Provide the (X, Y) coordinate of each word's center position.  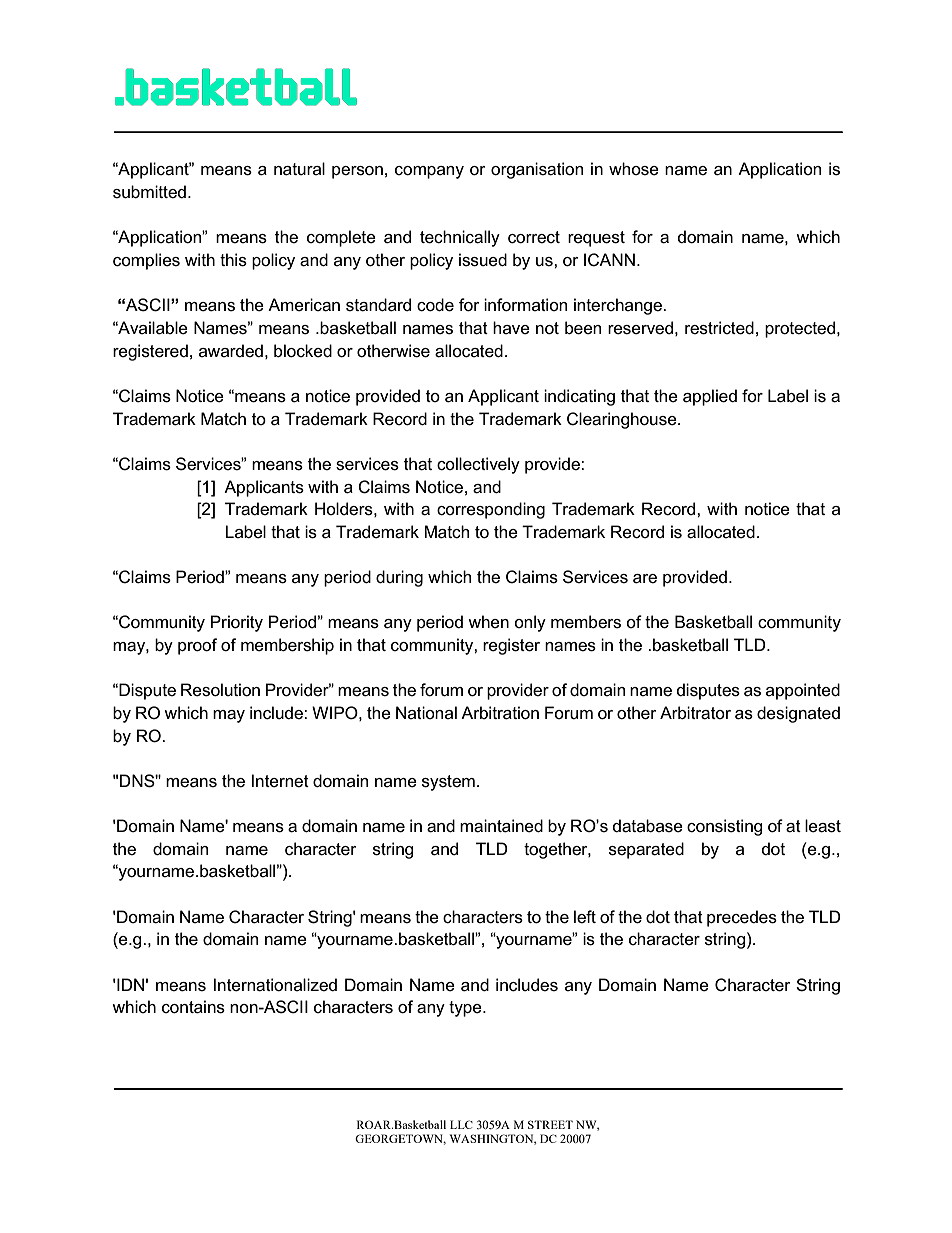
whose (634, 169)
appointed (803, 691)
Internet (280, 781)
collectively (478, 465)
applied (710, 397)
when (488, 622)
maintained (501, 826)
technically (460, 238)
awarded (231, 350)
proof (197, 646)
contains (193, 1007)
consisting (725, 827)
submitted (149, 192)
